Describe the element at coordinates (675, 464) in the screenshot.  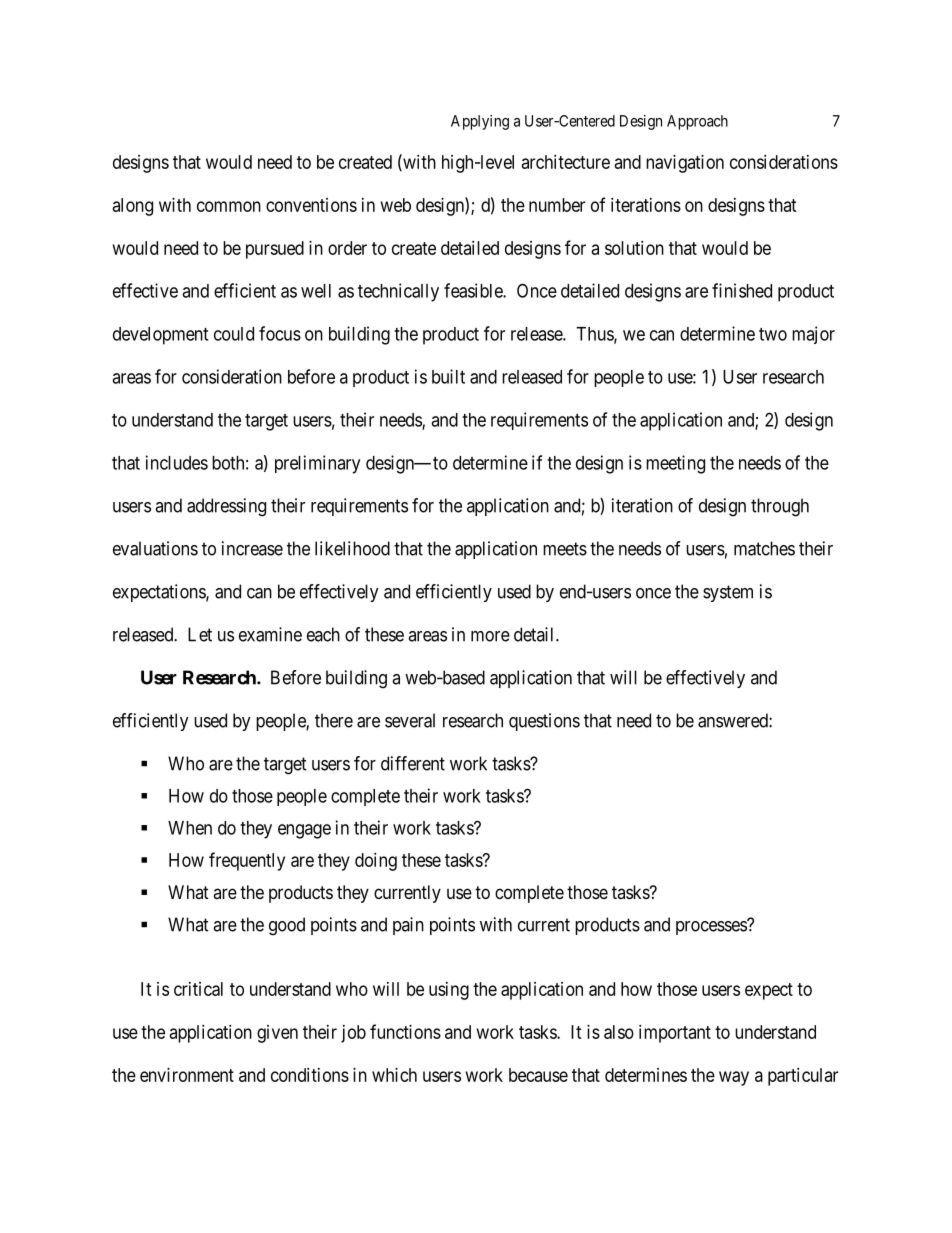
I see `meeting` at that location.
